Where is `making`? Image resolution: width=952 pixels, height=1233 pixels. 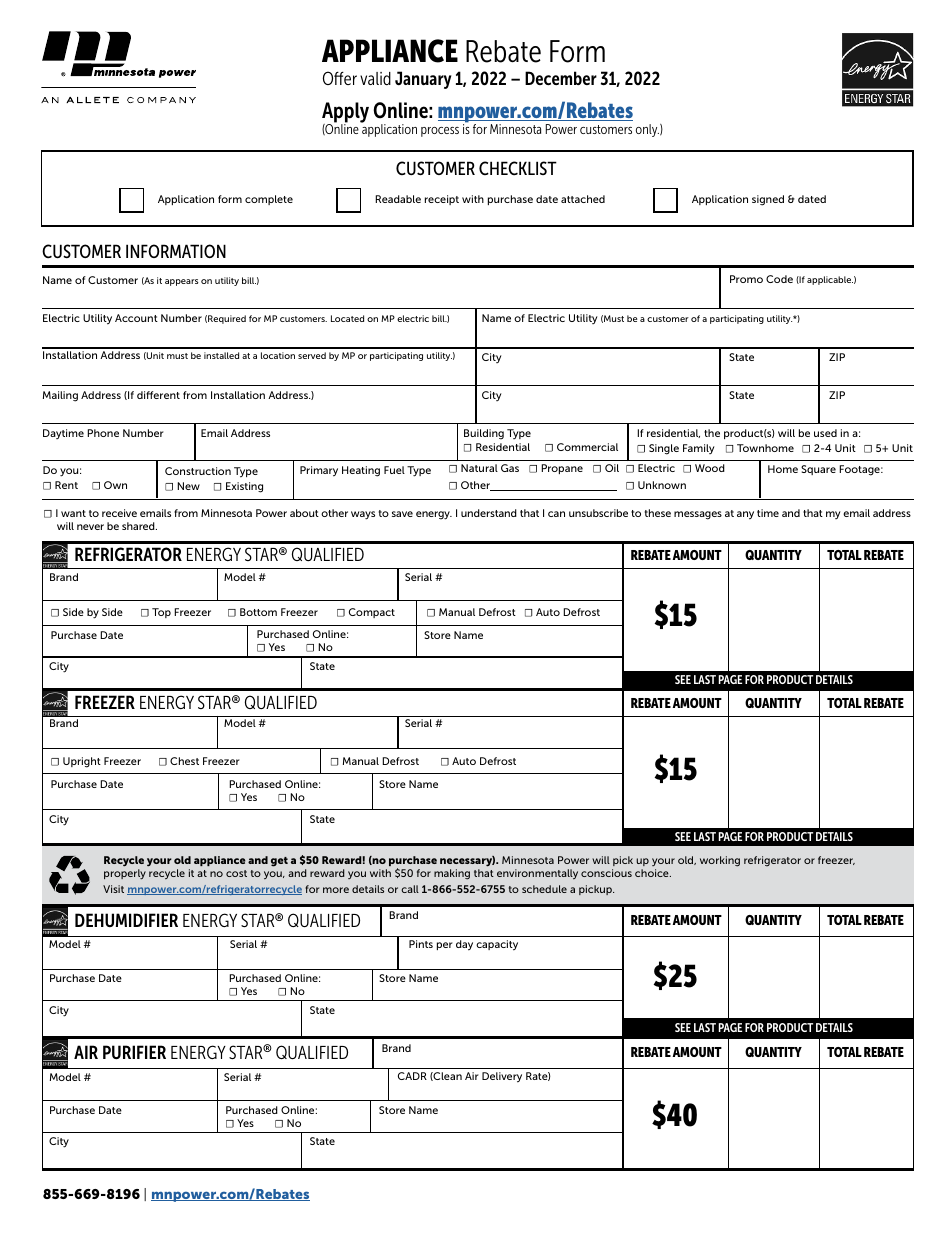 making is located at coordinates (452, 874).
